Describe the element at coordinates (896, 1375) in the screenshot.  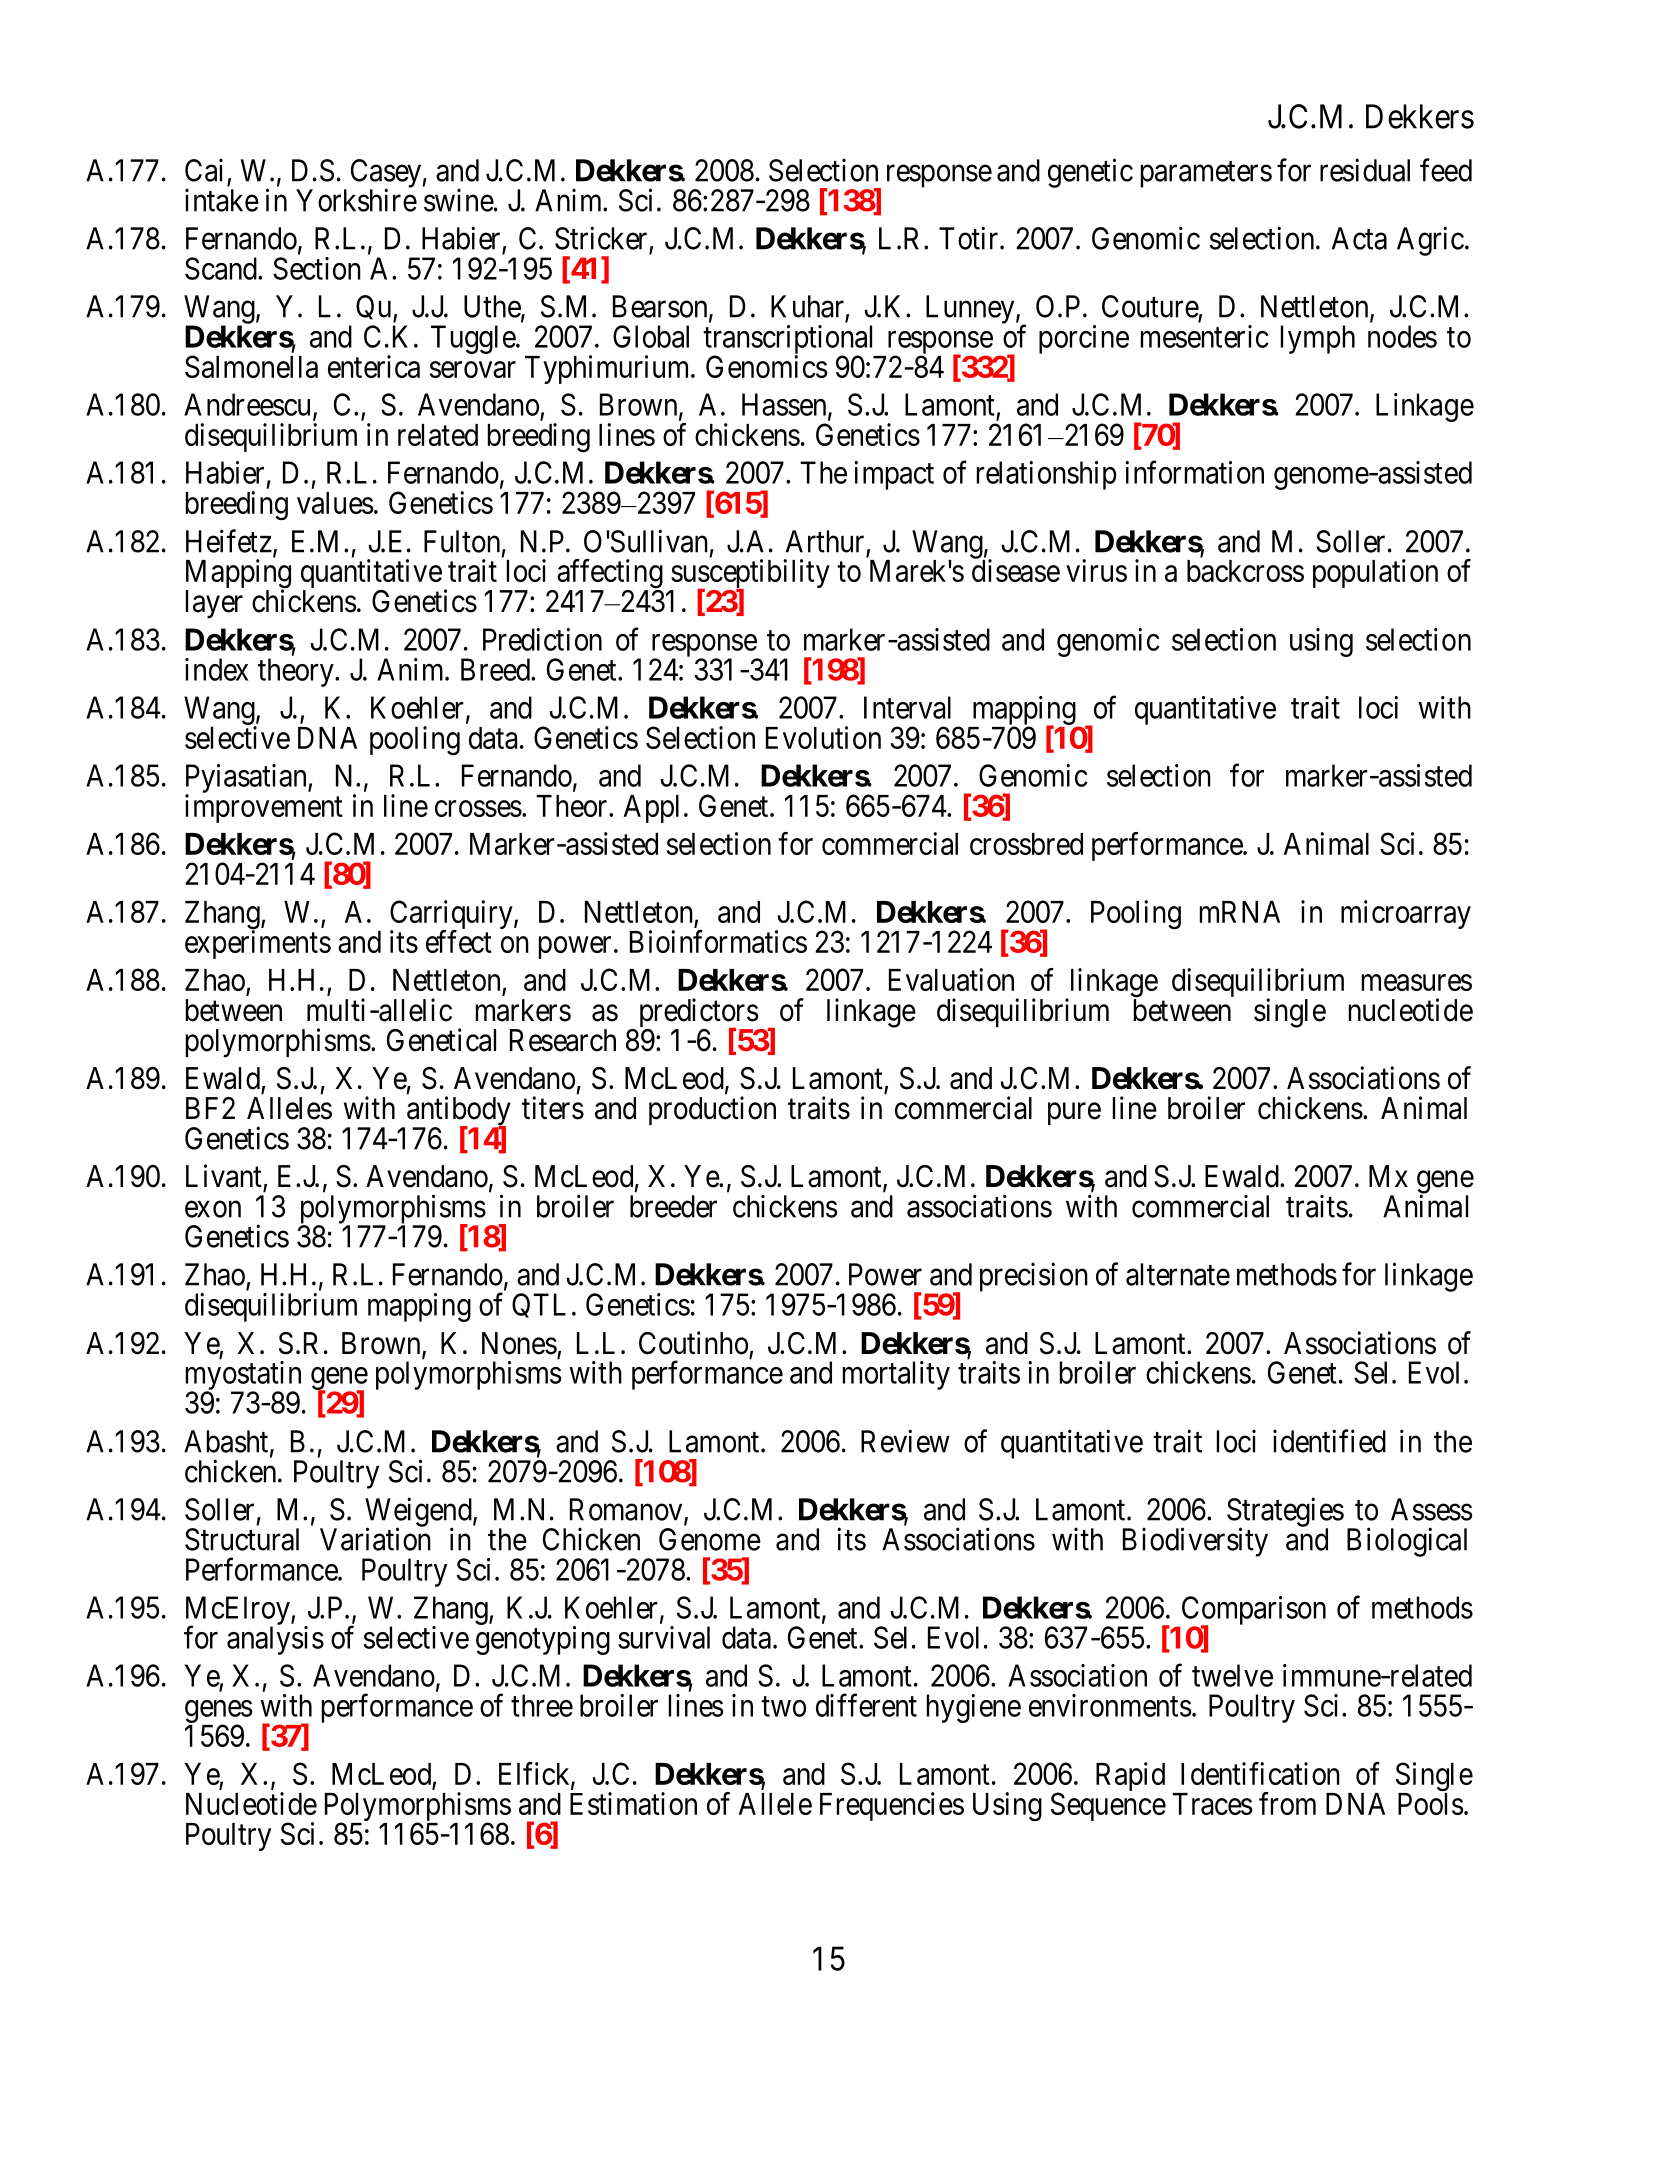
I see `mortality` at that location.
